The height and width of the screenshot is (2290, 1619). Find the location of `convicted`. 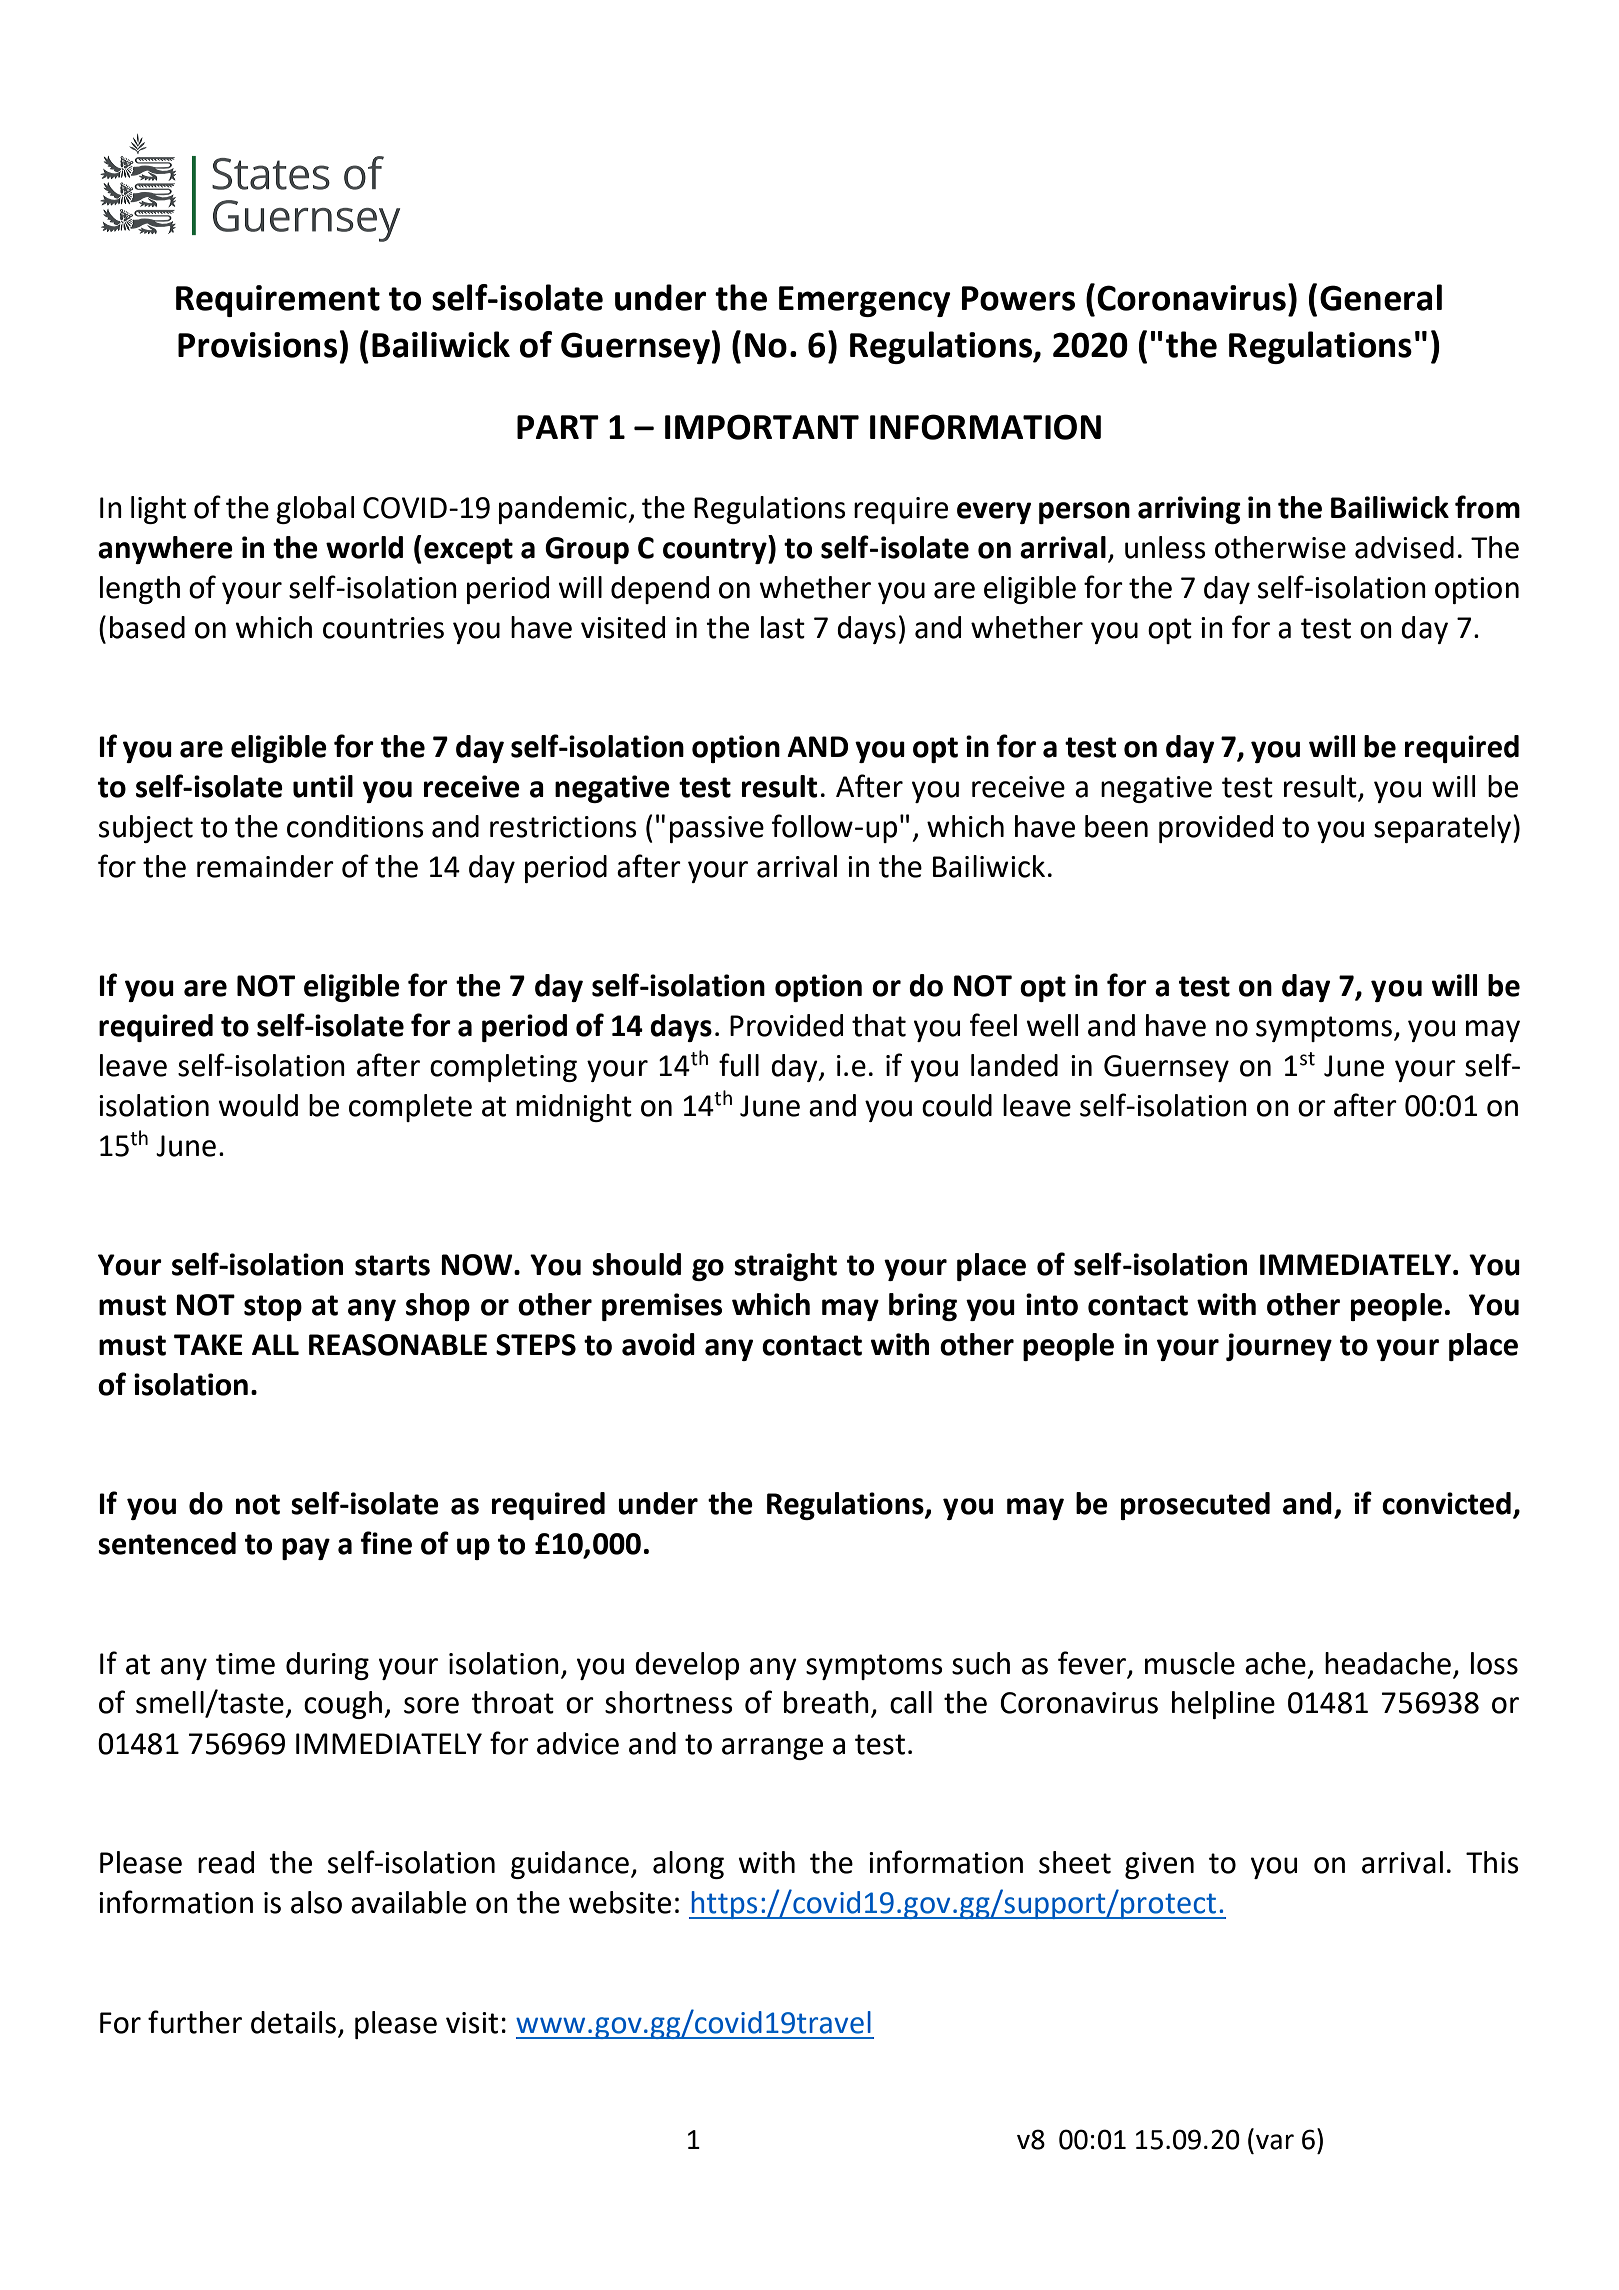

convicted is located at coordinates (1446, 1503).
